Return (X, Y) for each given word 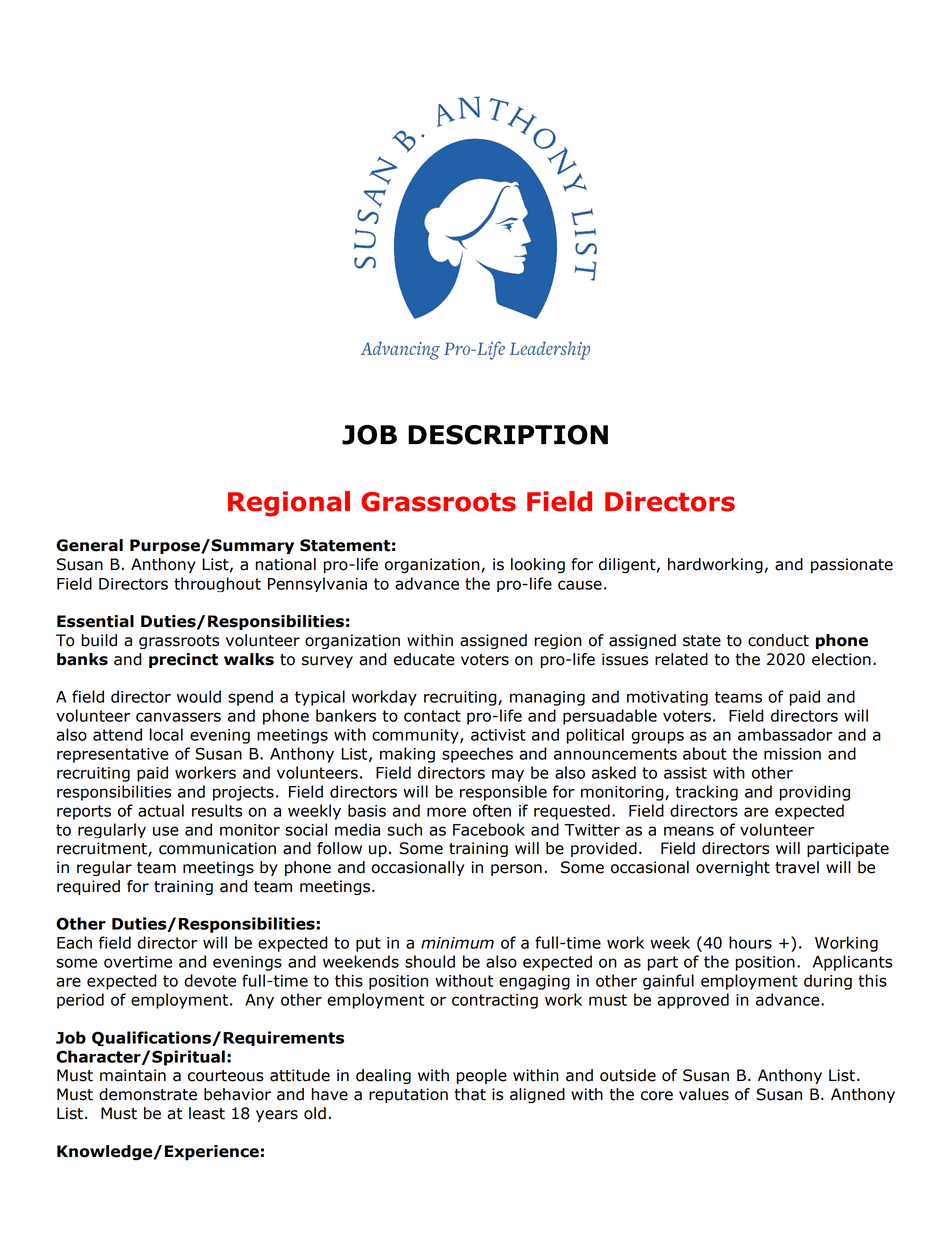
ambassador (785, 734)
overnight (733, 868)
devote (210, 980)
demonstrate (148, 1094)
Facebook (489, 829)
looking (538, 566)
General (89, 545)
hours (750, 942)
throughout (217, 584)
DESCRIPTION (508, 435)
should (430, 961)
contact (432, 716)
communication (217, 848)
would (199, 696)
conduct (778, 640)
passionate (852, 566)
